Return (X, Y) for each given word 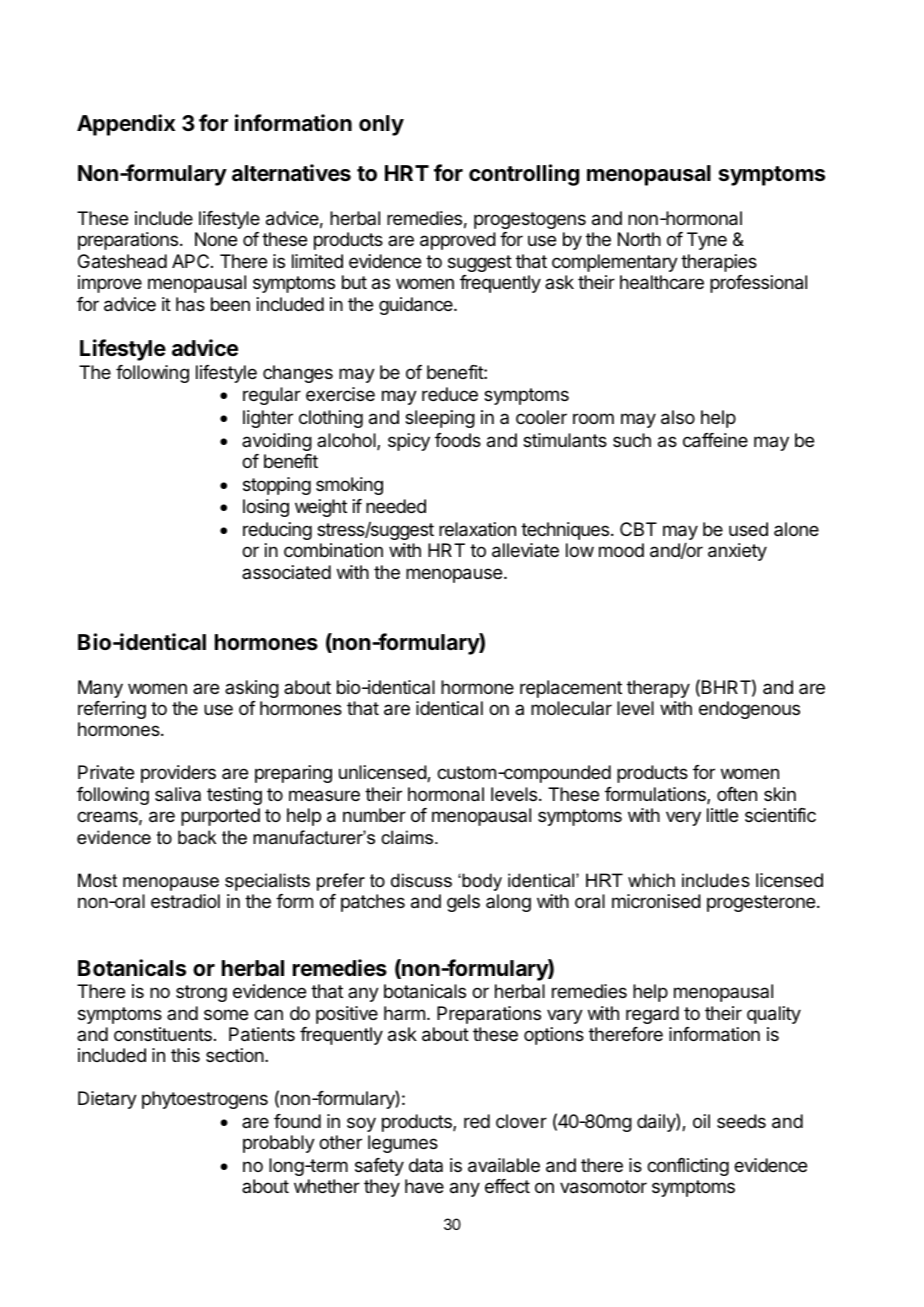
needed (396, 506)
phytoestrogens (205, 1100)
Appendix (126, 125)
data (426, 1165)
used (748, 529)
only (381, 125)
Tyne (707, 241)
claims (408, 837)
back (197, 837)
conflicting (688, 1167)
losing (266, 508)
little (722, 815)
